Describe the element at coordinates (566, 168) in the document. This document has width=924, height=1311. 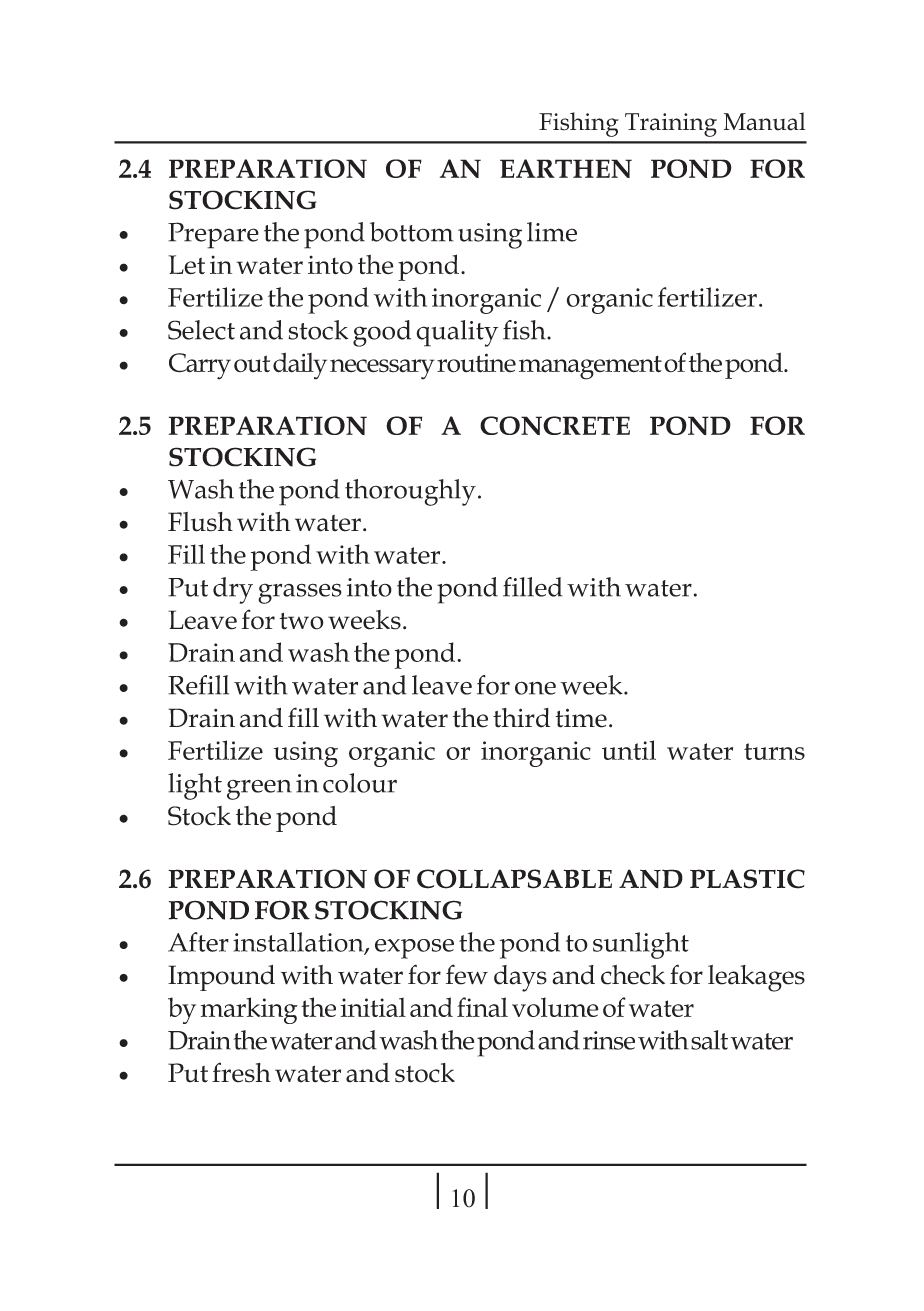
I see `EARTHEN` at that location.
